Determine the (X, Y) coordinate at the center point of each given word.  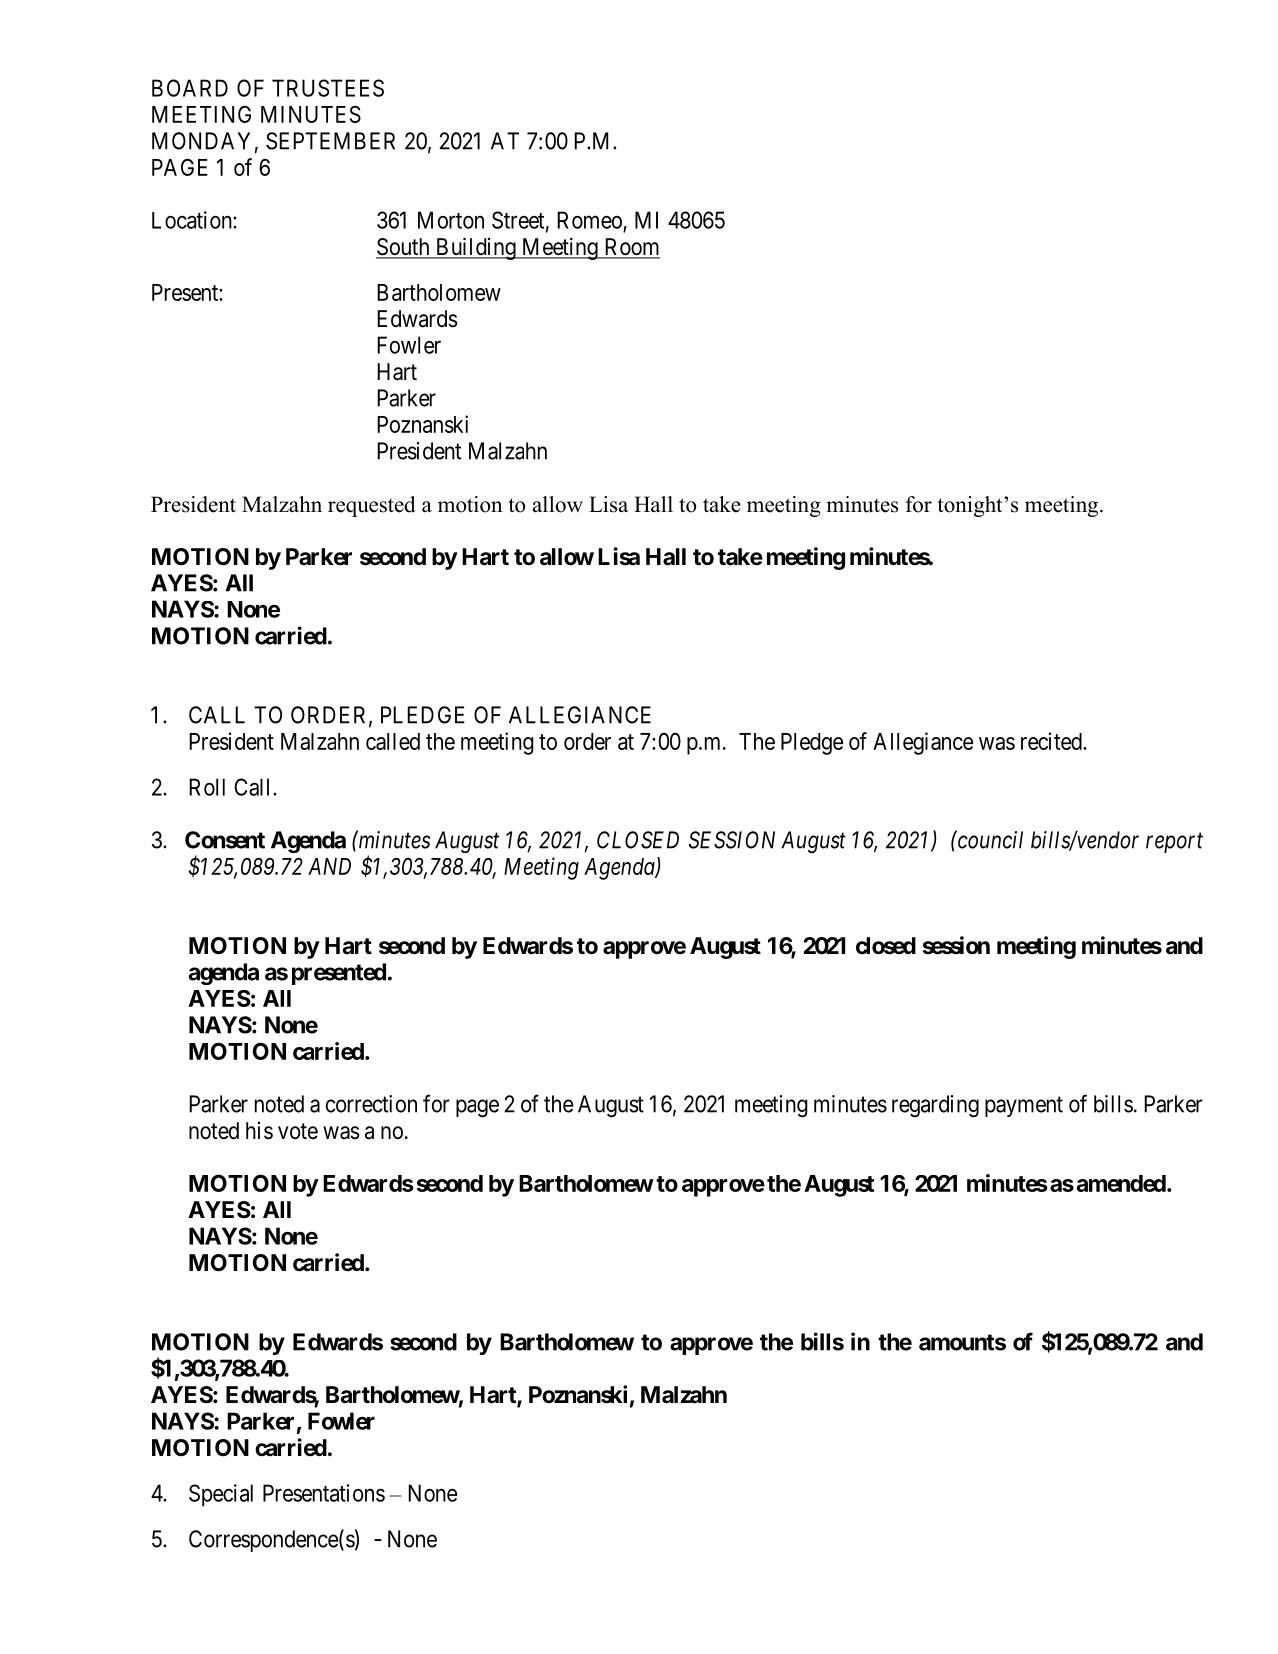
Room (631, 248)
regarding (935, 1106)
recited (1052, 741)
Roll (207, 787)
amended (1121, 1183)
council (989, 839)
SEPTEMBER (330, 141)
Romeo (589, 220)
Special (221, 1495)
